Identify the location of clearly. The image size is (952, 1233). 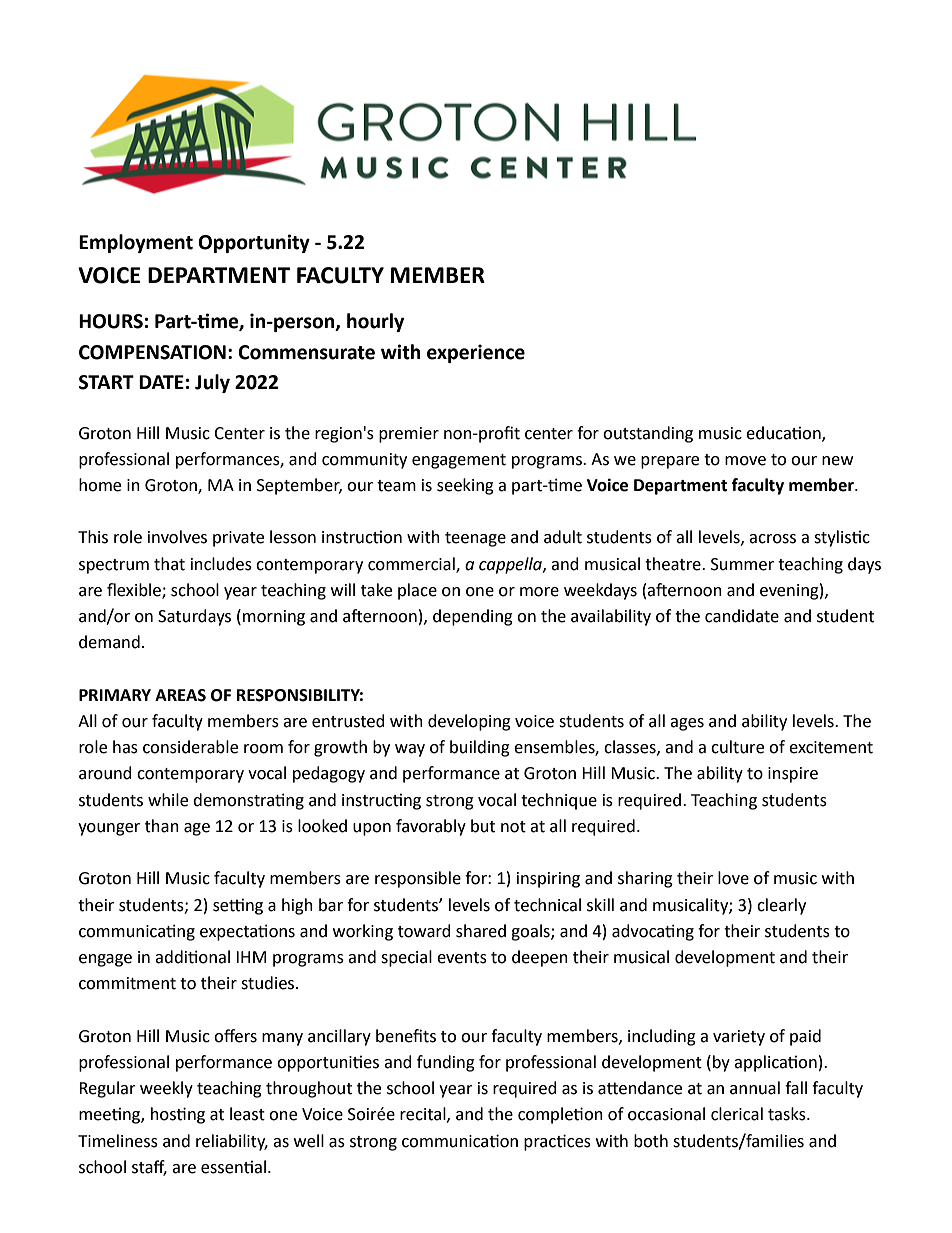
(781, 906).
